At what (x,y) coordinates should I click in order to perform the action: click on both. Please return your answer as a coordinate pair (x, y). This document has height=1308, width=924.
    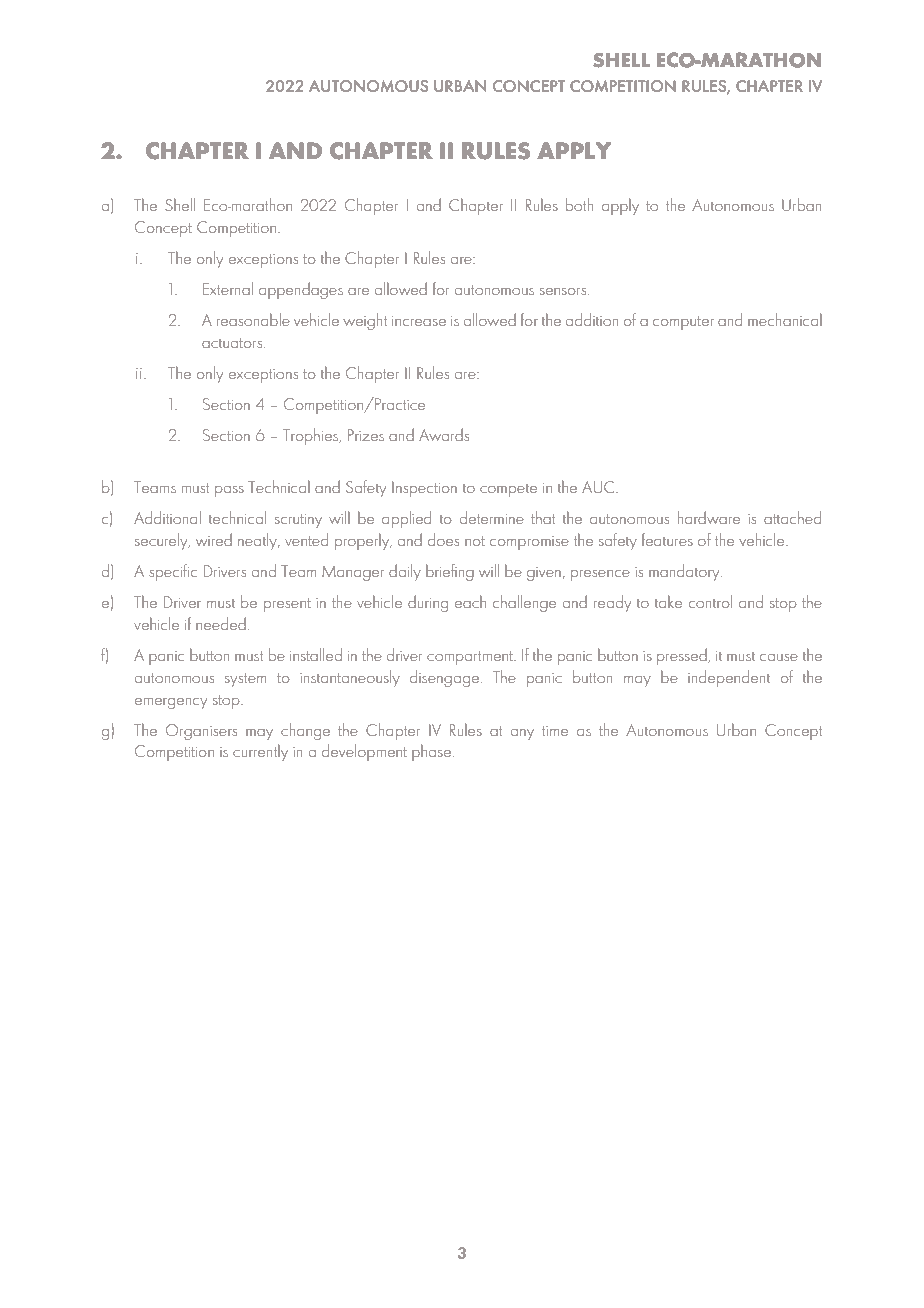
    Looking at the image, I should click on (579, 204).
